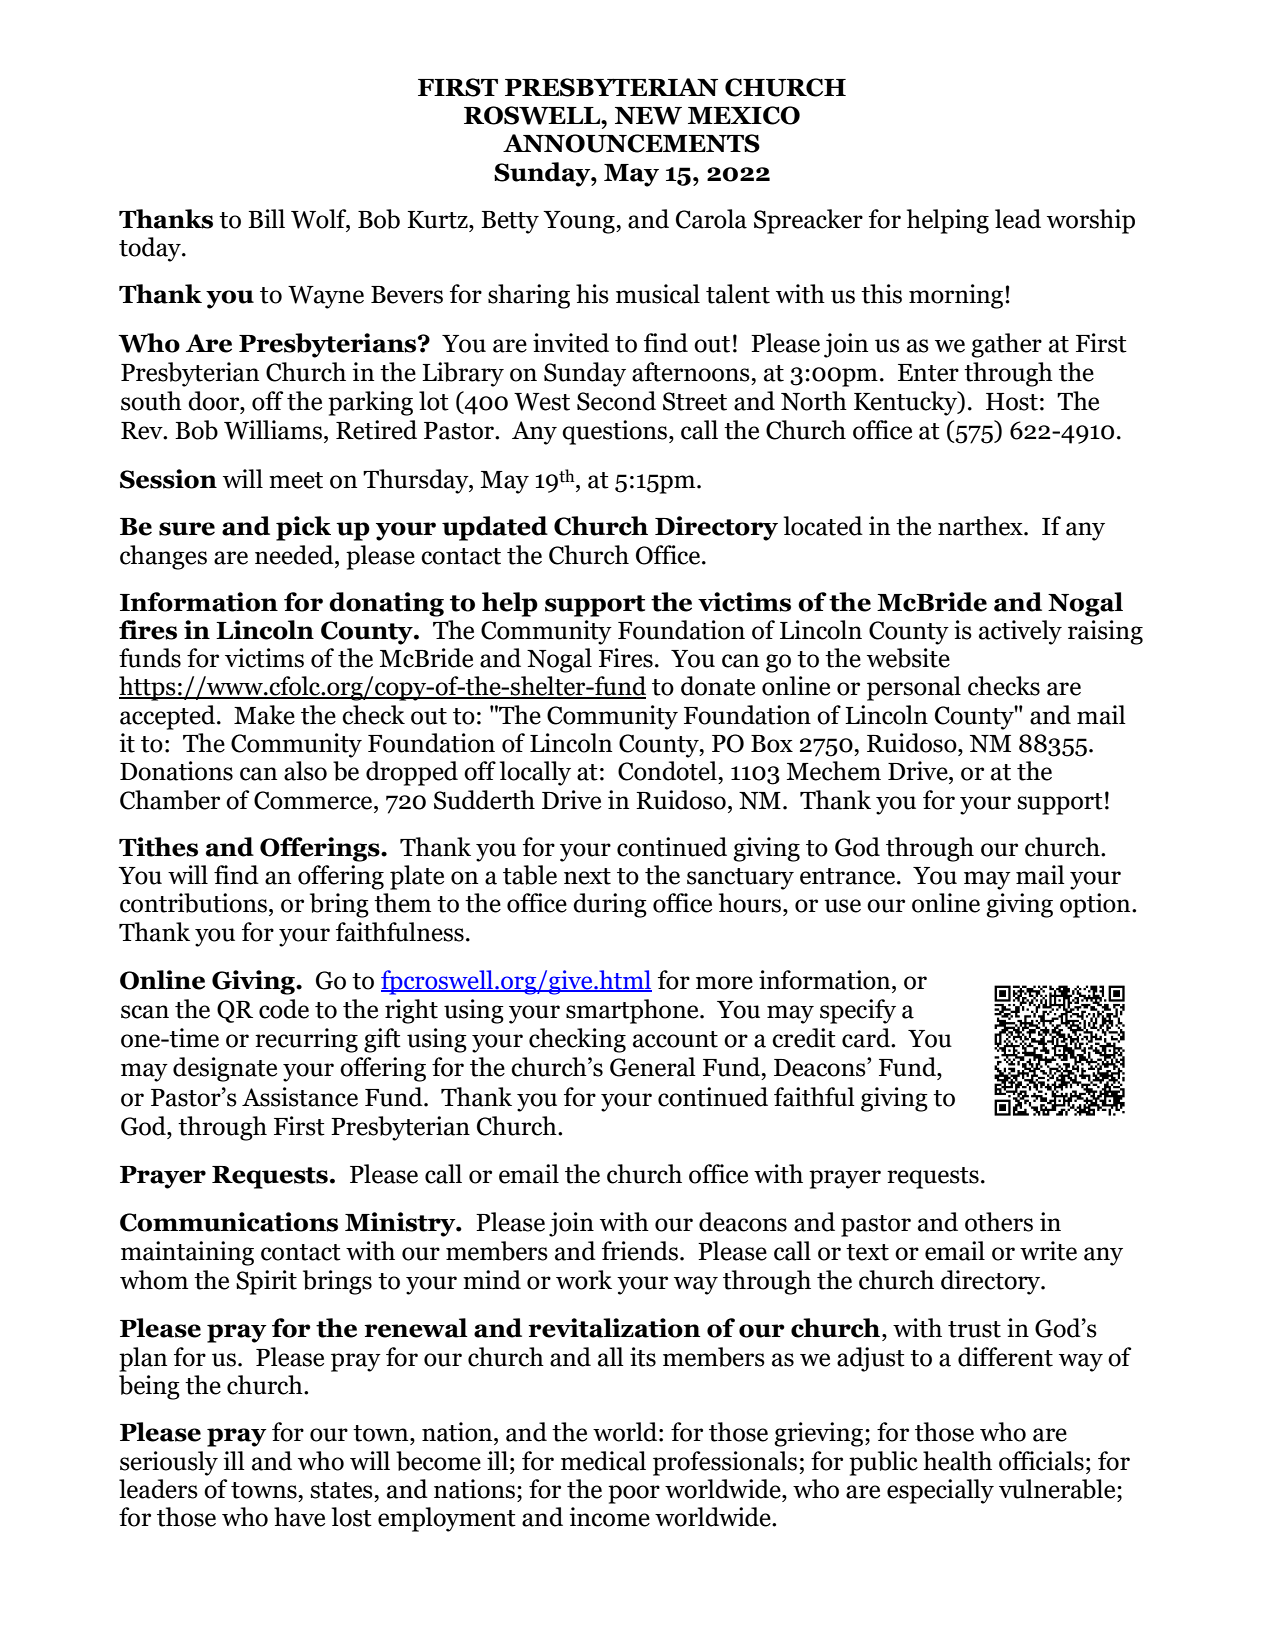 This screenshot has height=1642, width=1269. What do you see at coordinates (266, 218) in the screenshot?
I see `Bill` at bounding box center [266, 218].
